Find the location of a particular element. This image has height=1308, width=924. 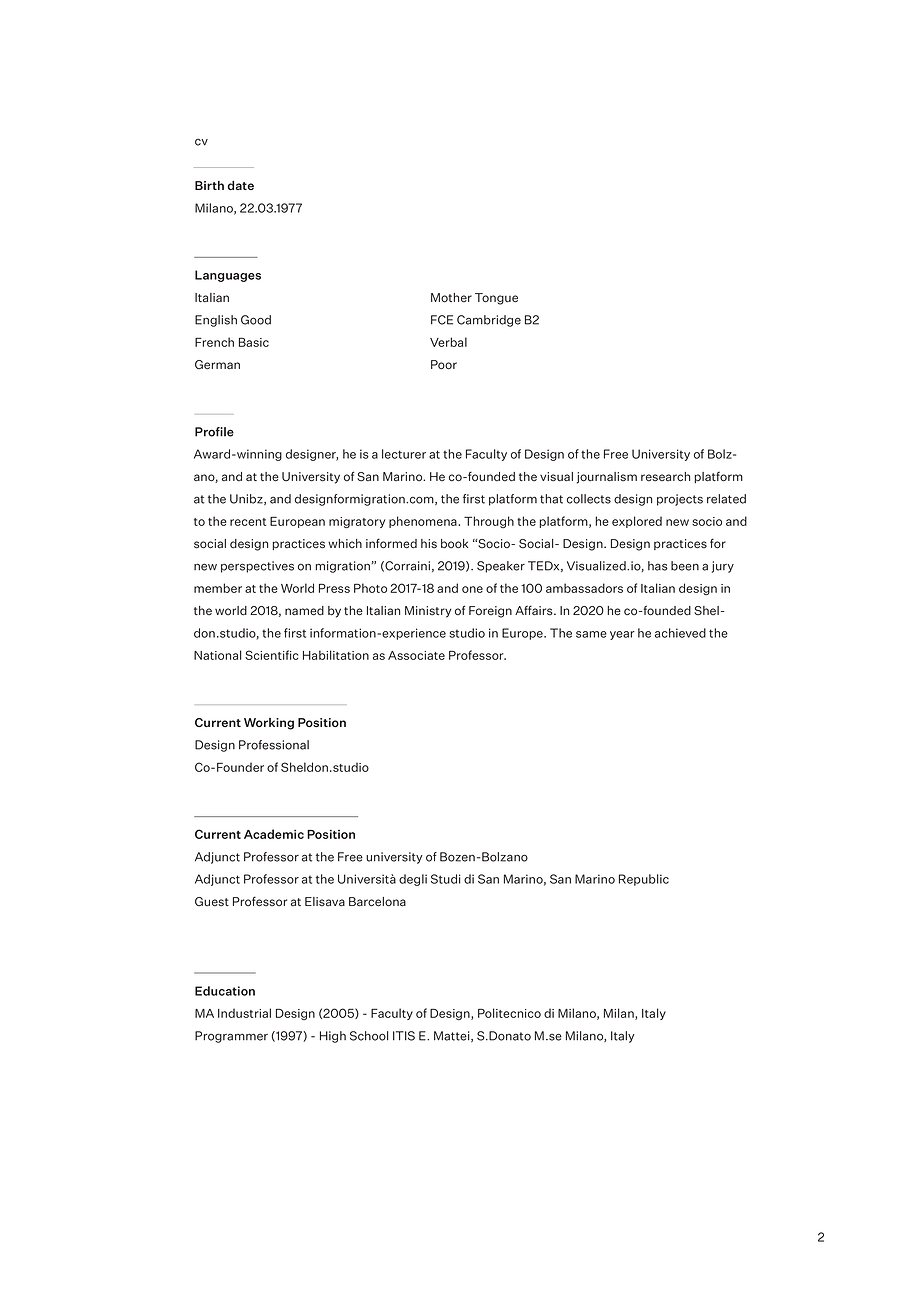

Foreign is located at coordinates (490, 612).
